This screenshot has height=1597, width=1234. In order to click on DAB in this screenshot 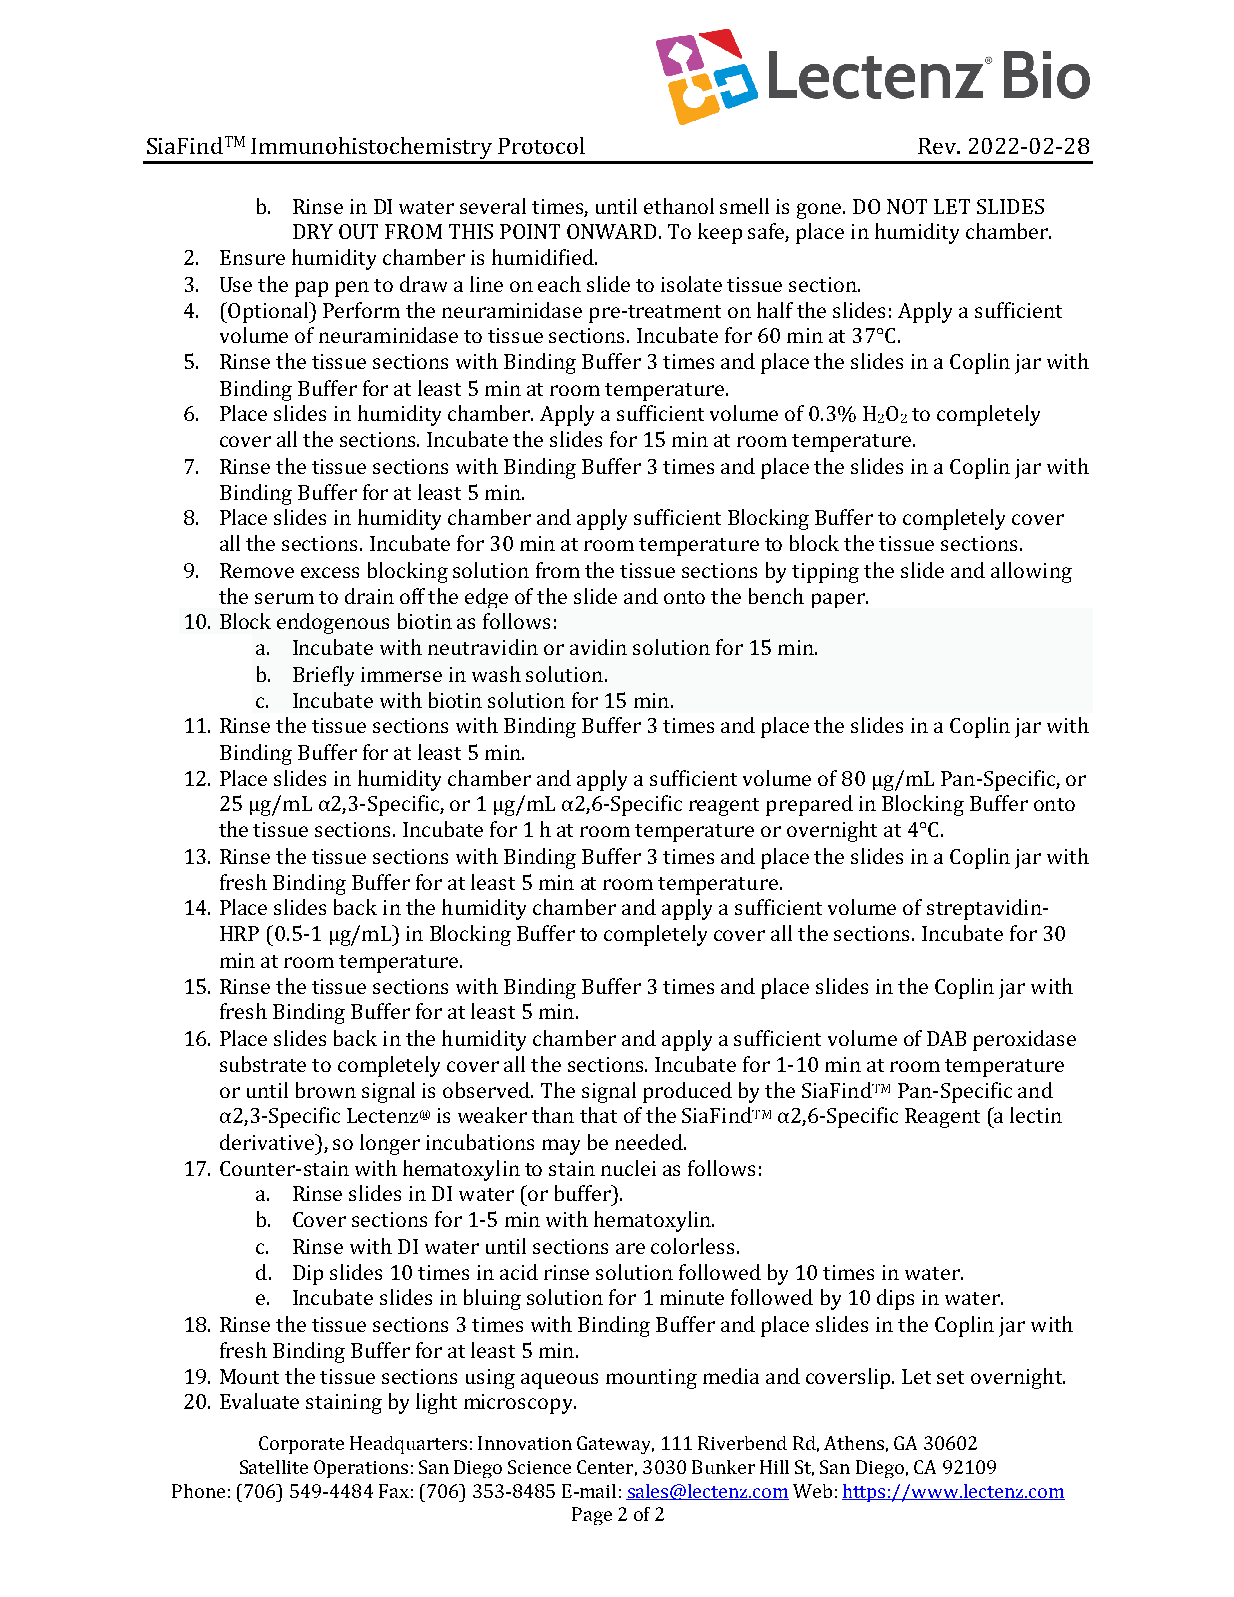, I will do `click(946, 1038)`.
